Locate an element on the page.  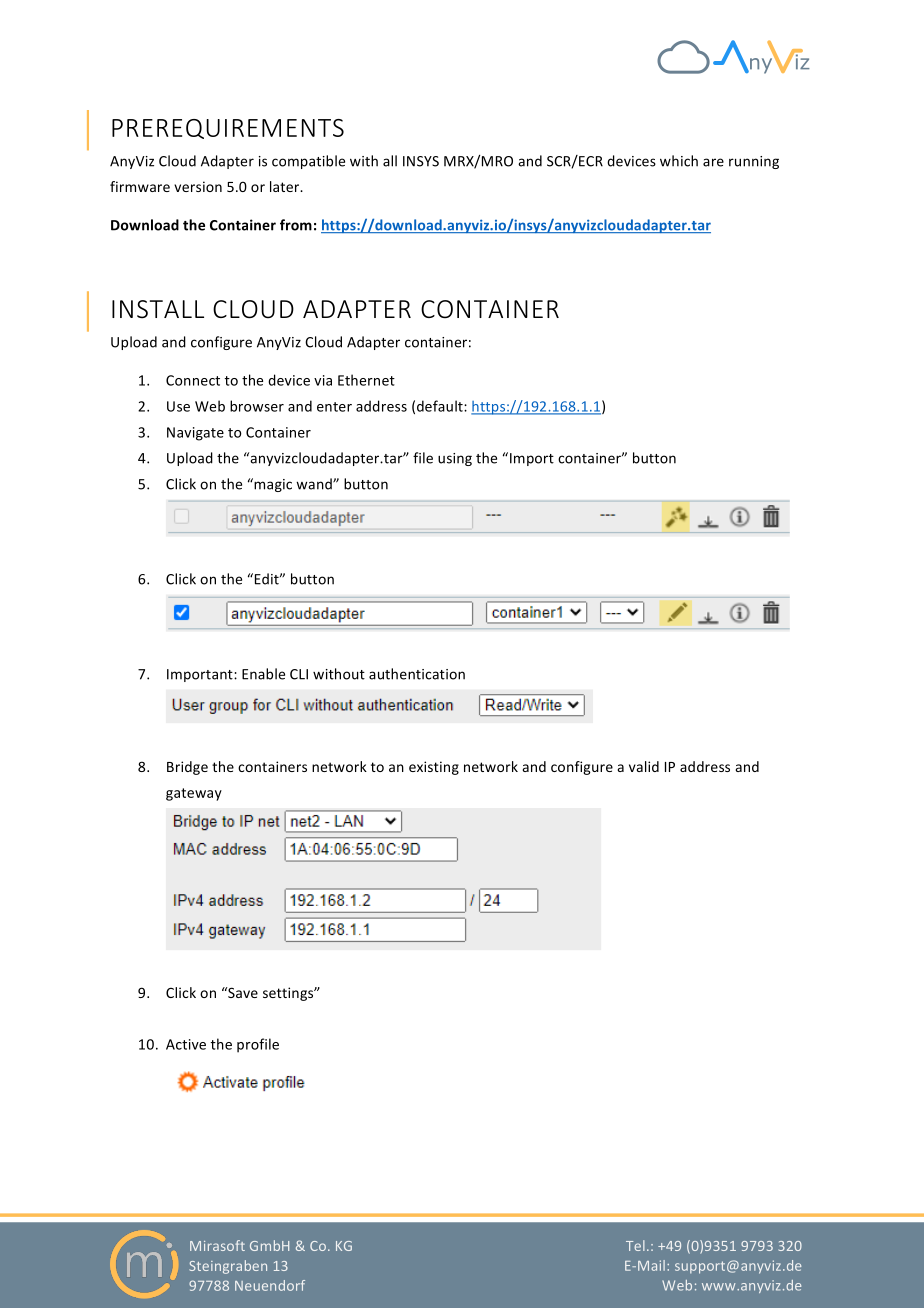
version is located at coordinates (198, 186).
